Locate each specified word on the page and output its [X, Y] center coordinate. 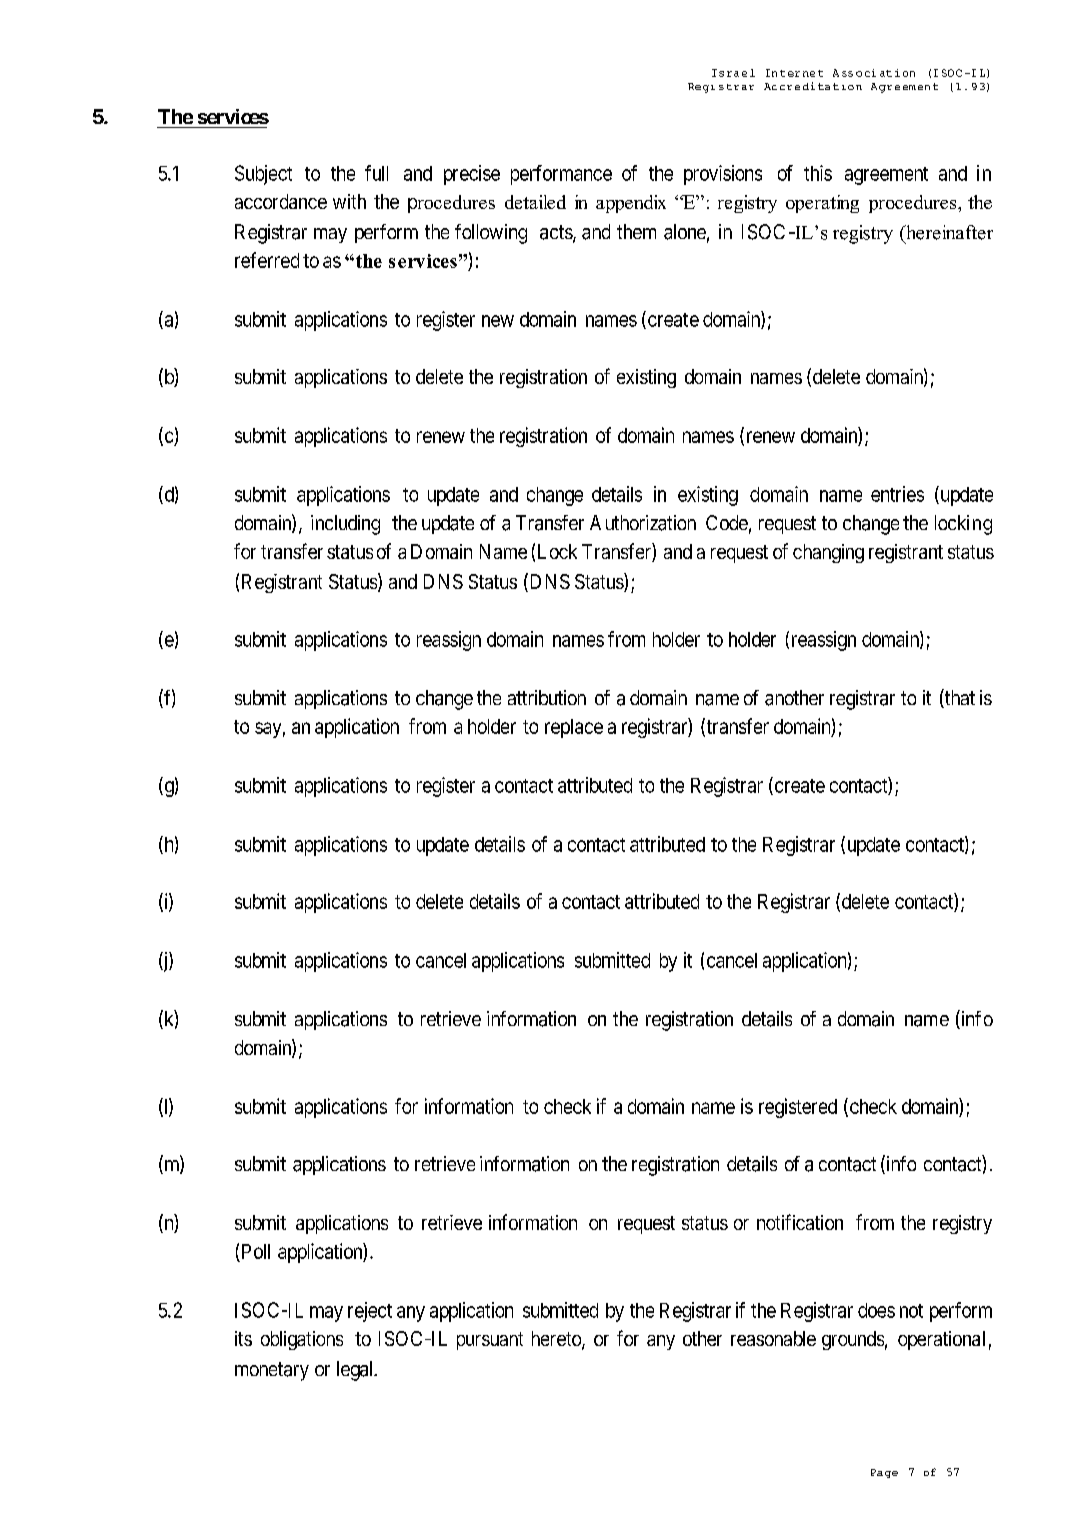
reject [370, 1312]
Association [874, 73]
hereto [557, 1340]
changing [828, 553]
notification [800, 1222]
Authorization [643, 523]
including [345, 525]
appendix [631, 204]
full [376, 173]
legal [357, 1371]
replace [574, 728]
